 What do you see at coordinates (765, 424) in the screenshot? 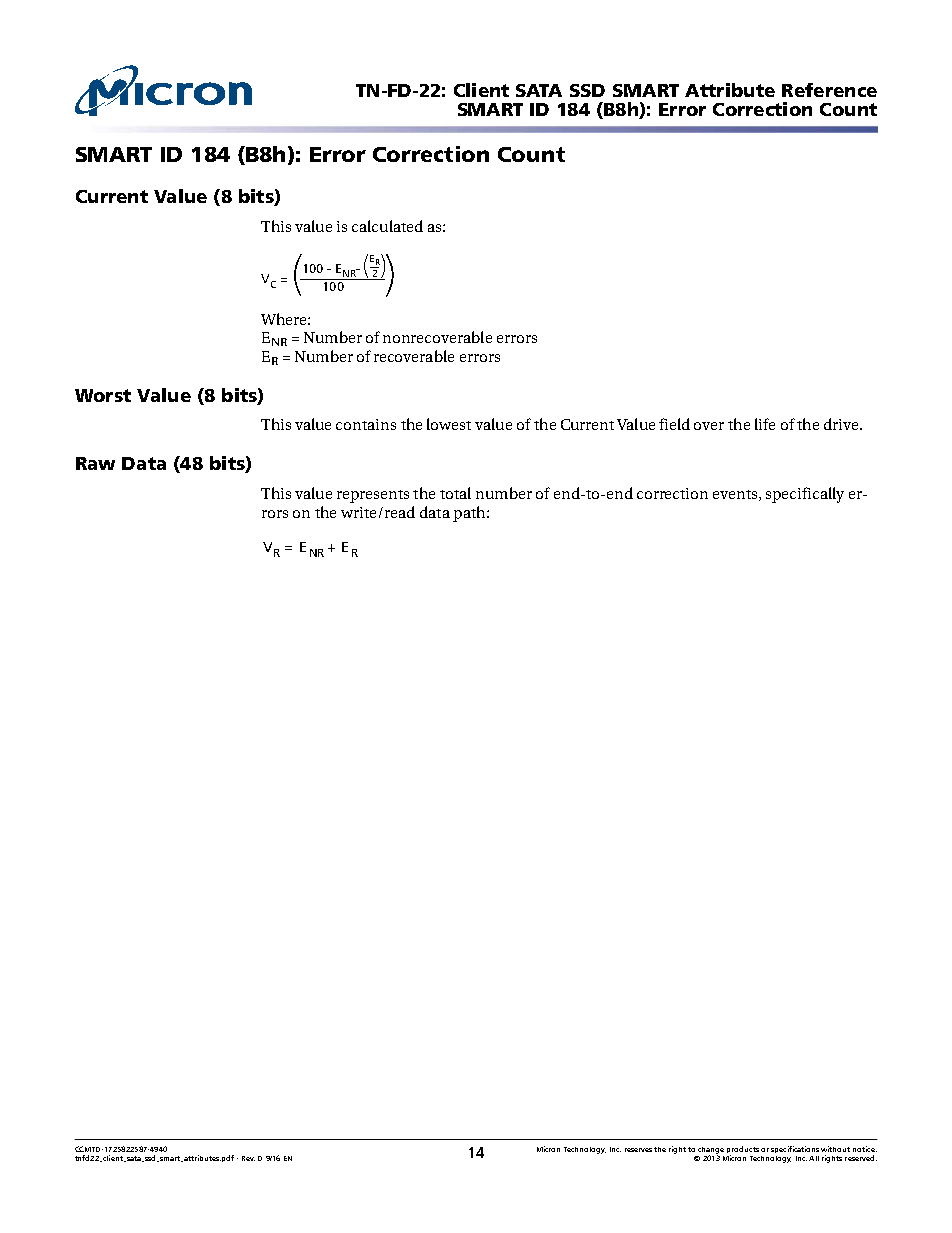
I see `life` at bounding box center [765, 424].
